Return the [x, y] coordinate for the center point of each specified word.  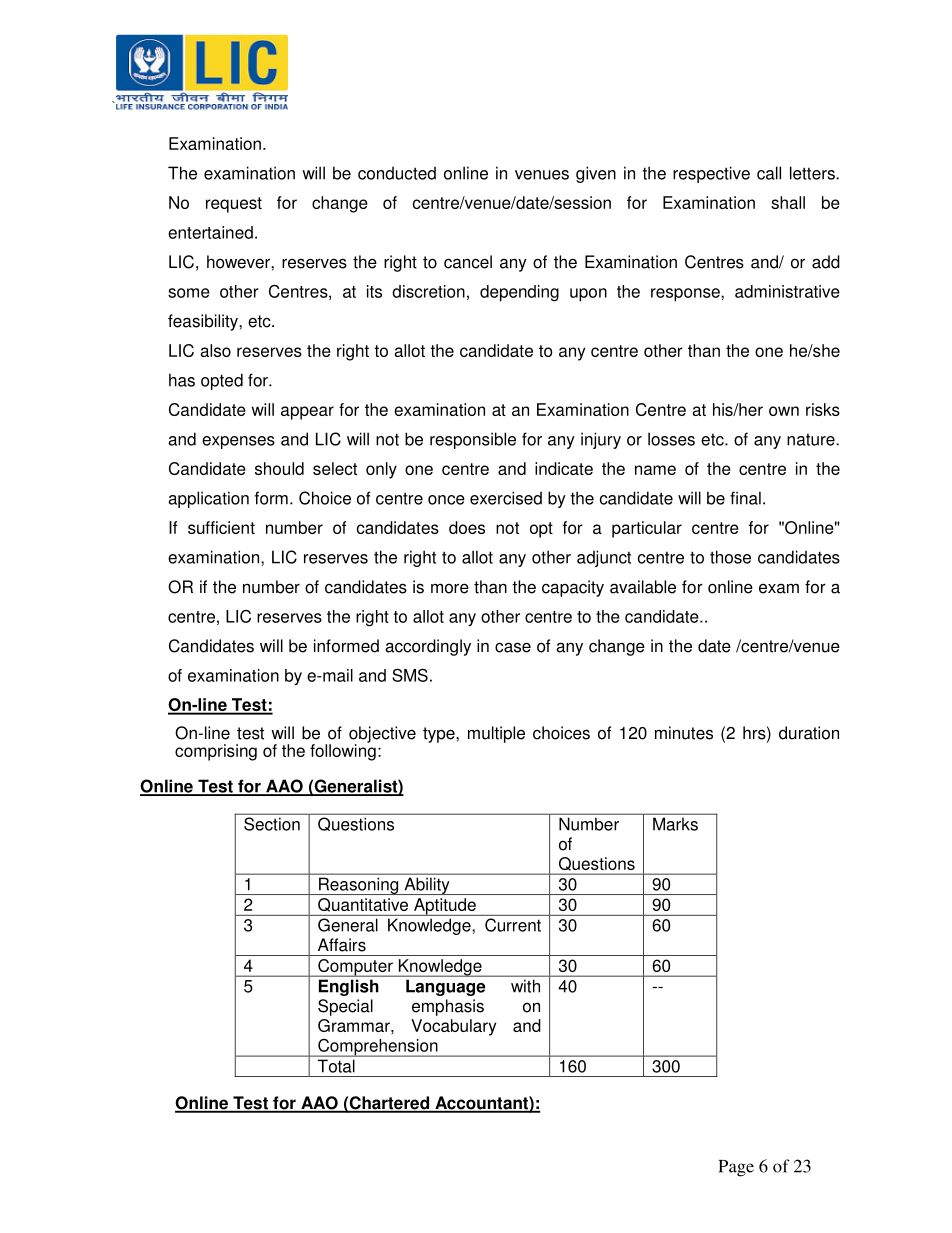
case [513, 647]
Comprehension [378, 1048]
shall [788, 202]
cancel [468, 262]
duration [809, 733]
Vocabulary [453, 1027]
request [234, 205]
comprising [216, 752]
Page [736, 1168]
